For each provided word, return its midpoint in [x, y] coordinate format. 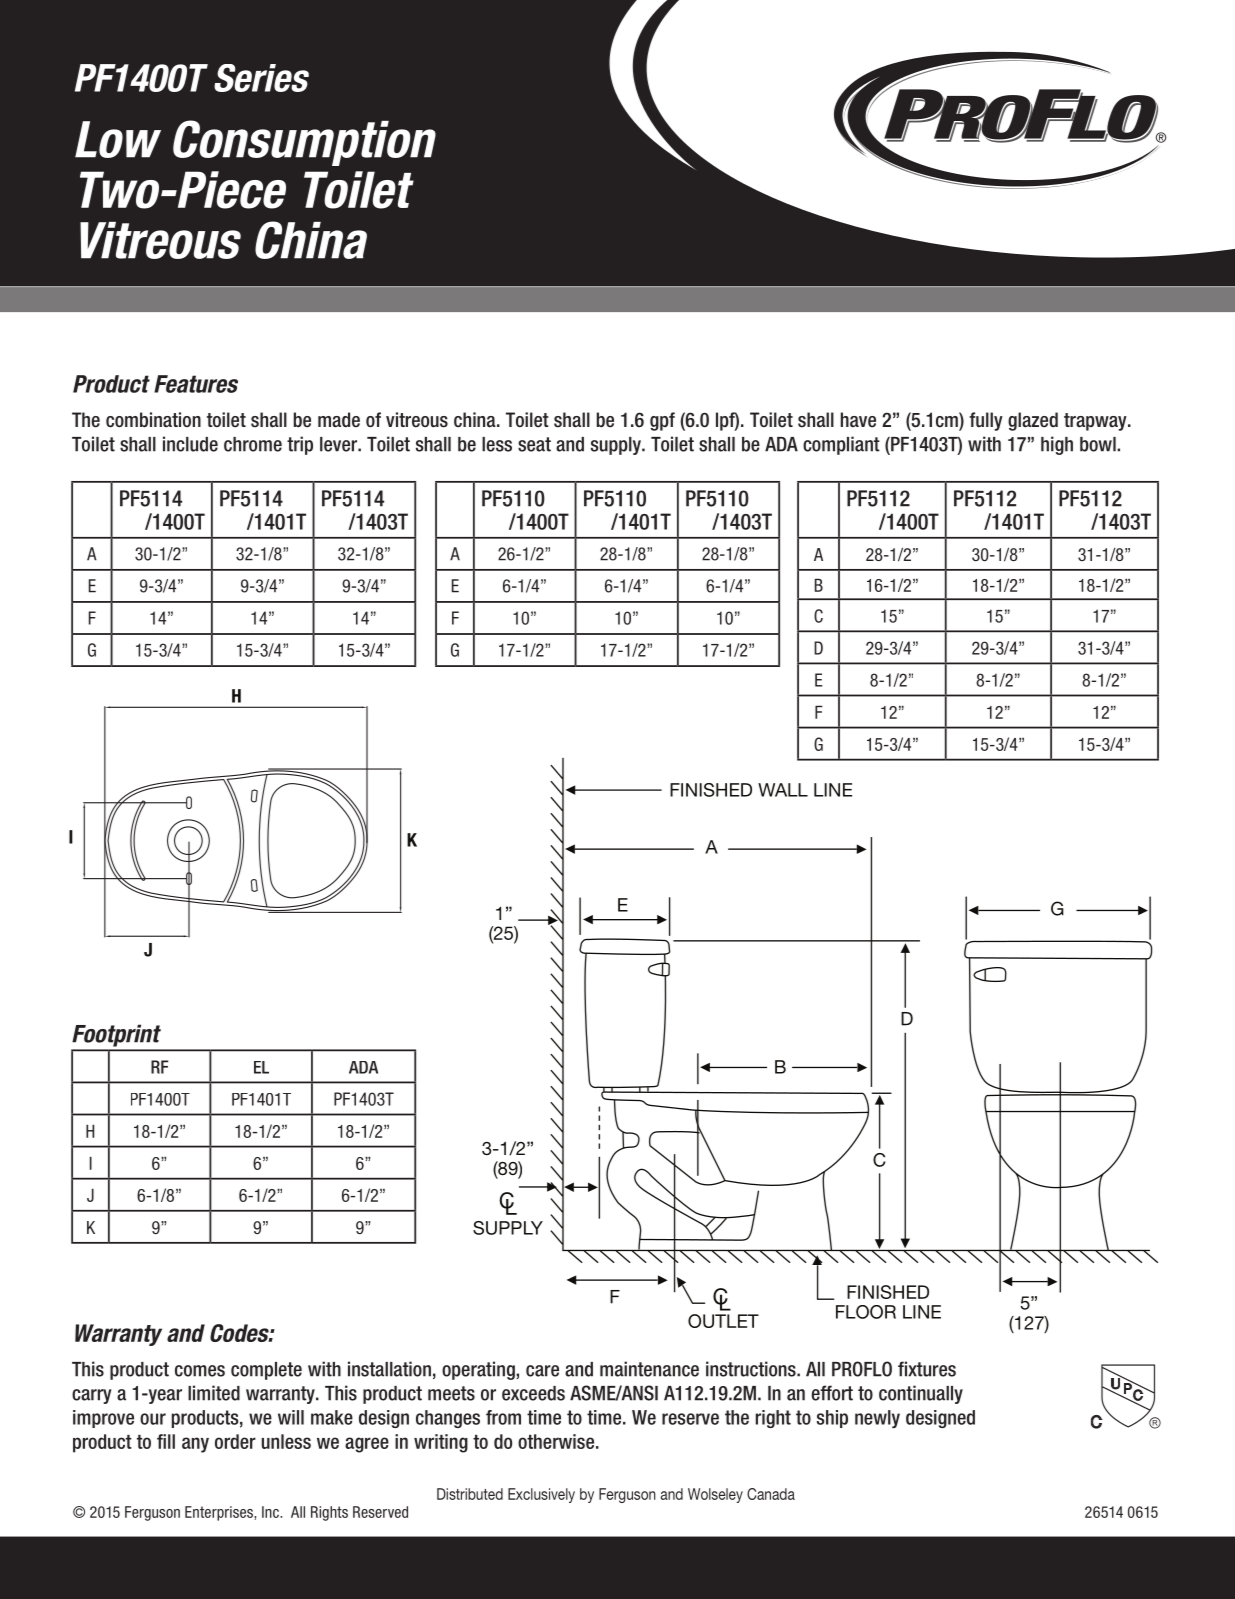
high [1057, 445]
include [190, 444]
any [195, 1445]
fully [986, 421]
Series [261, 78]
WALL [783, 790]
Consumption [304, 143]
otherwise [556, 1441]
